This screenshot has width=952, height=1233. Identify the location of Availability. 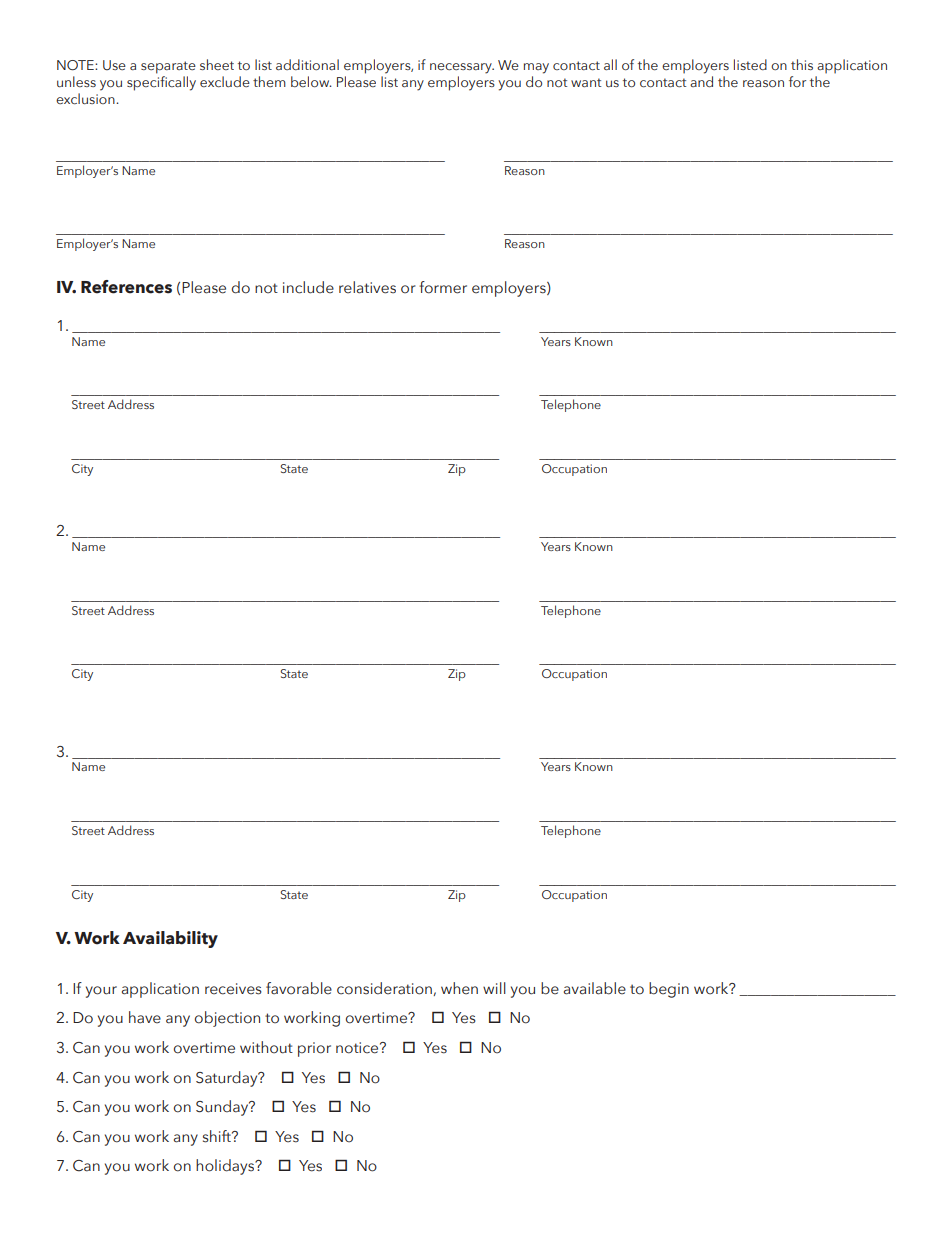
(170, 939).
